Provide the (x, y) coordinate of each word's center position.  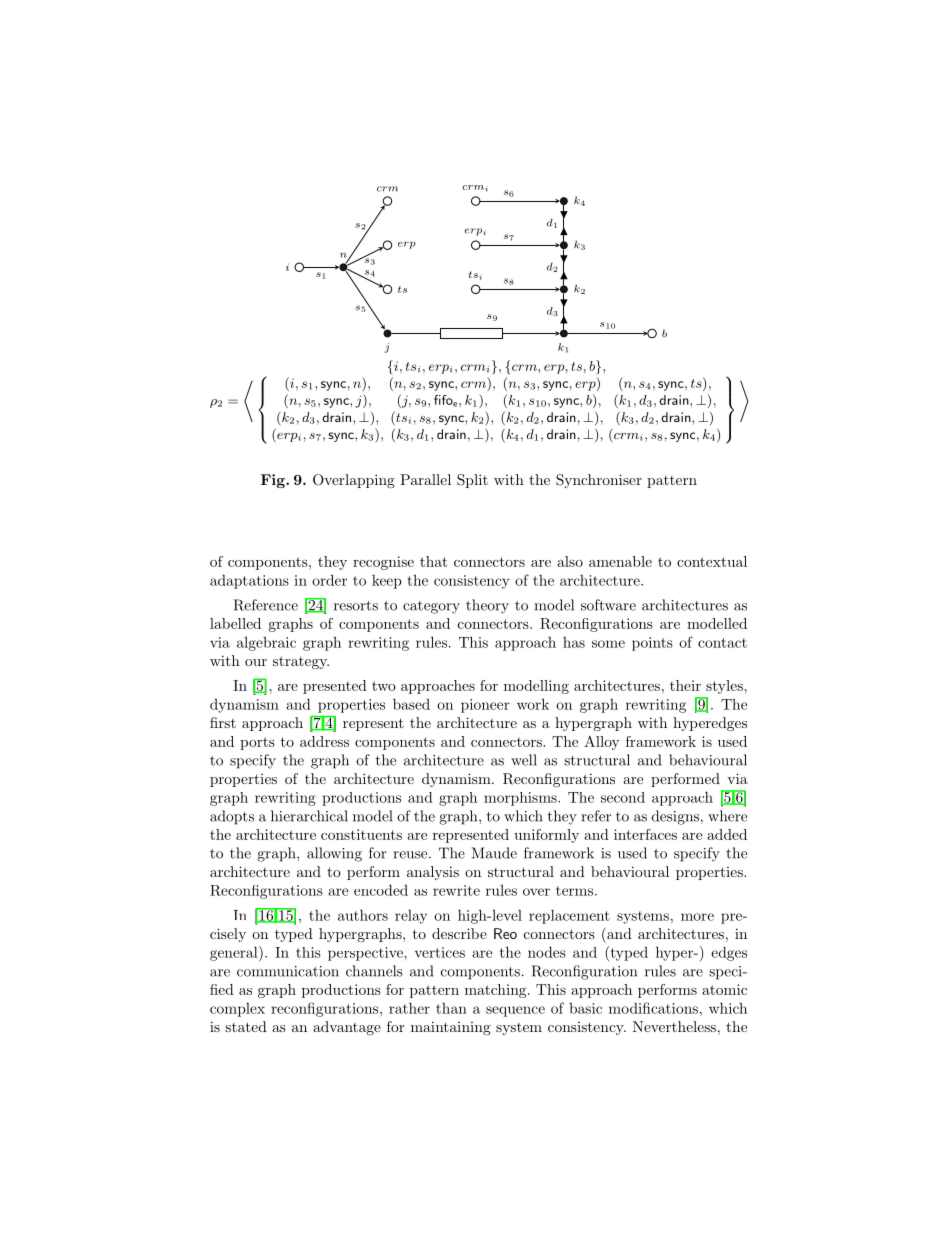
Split (472, 481)
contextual (712, 561)
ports (257, 743)
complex (237, 1010)
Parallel (425, 479)
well (524, 760)
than (451, 1008)
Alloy (602, 743)
